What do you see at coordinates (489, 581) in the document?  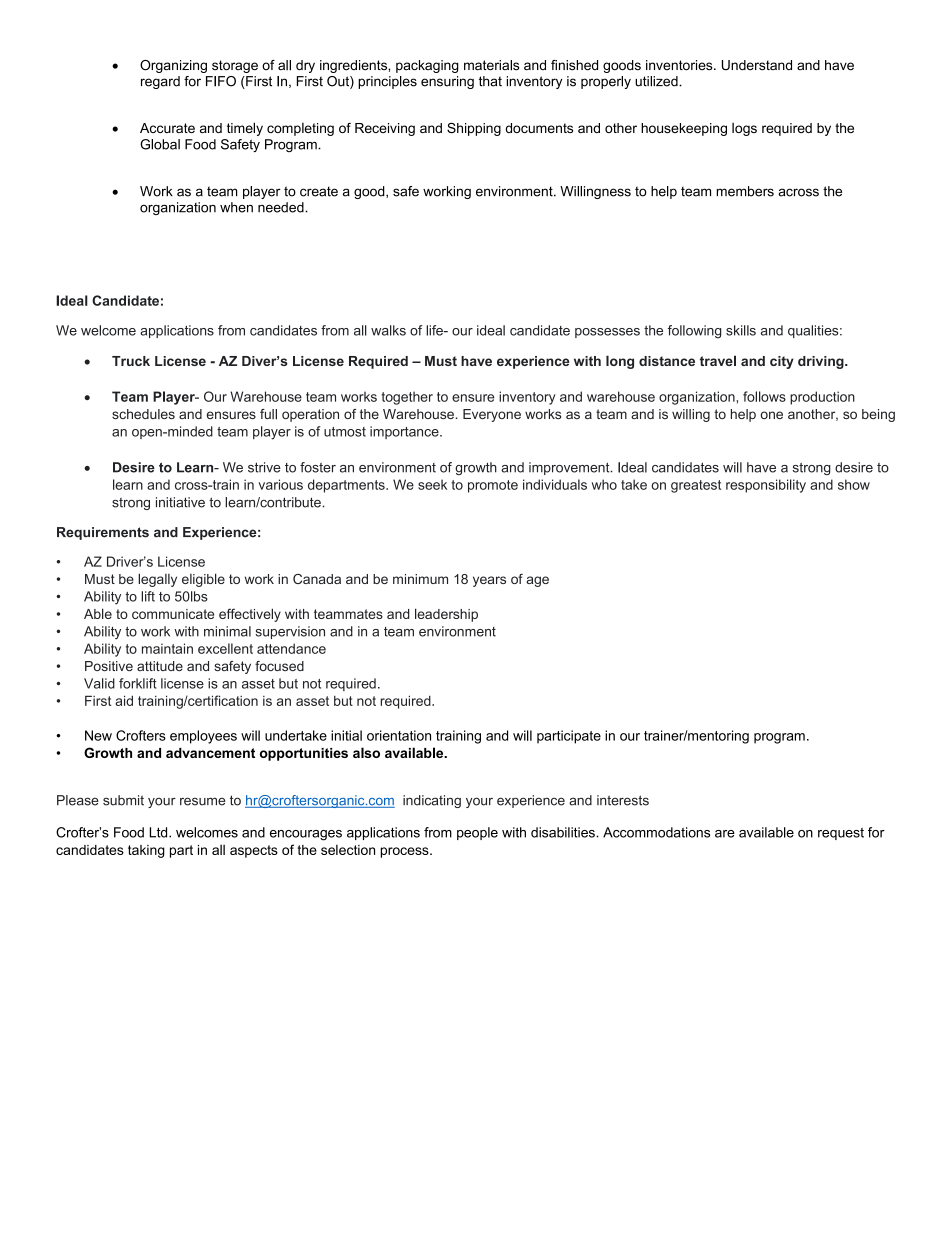 I see `years` at bounding box center [489, 581].
